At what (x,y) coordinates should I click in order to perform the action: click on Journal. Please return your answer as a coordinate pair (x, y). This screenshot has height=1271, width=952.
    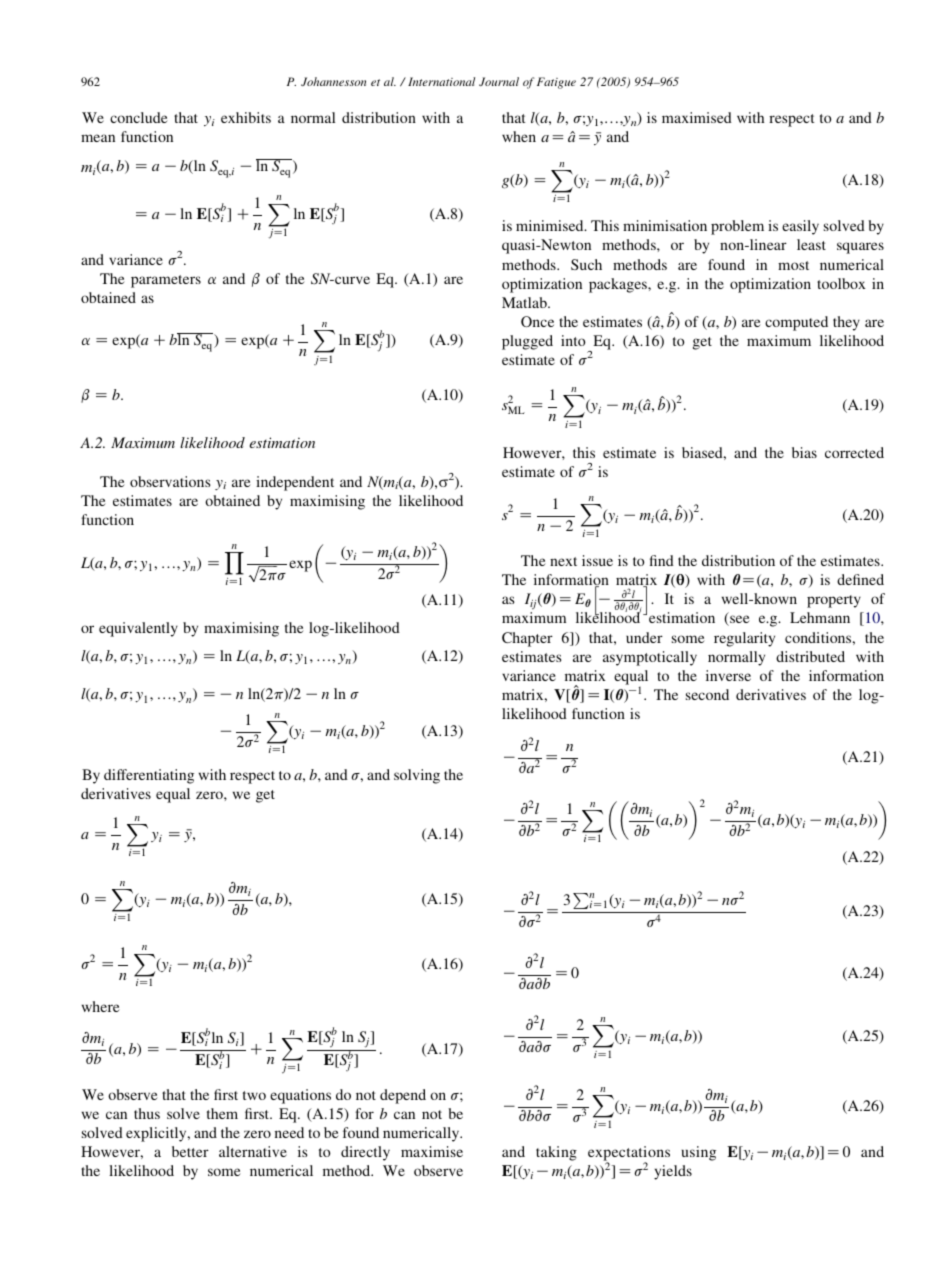
    Looking at the image, I should click on (499, 81).
